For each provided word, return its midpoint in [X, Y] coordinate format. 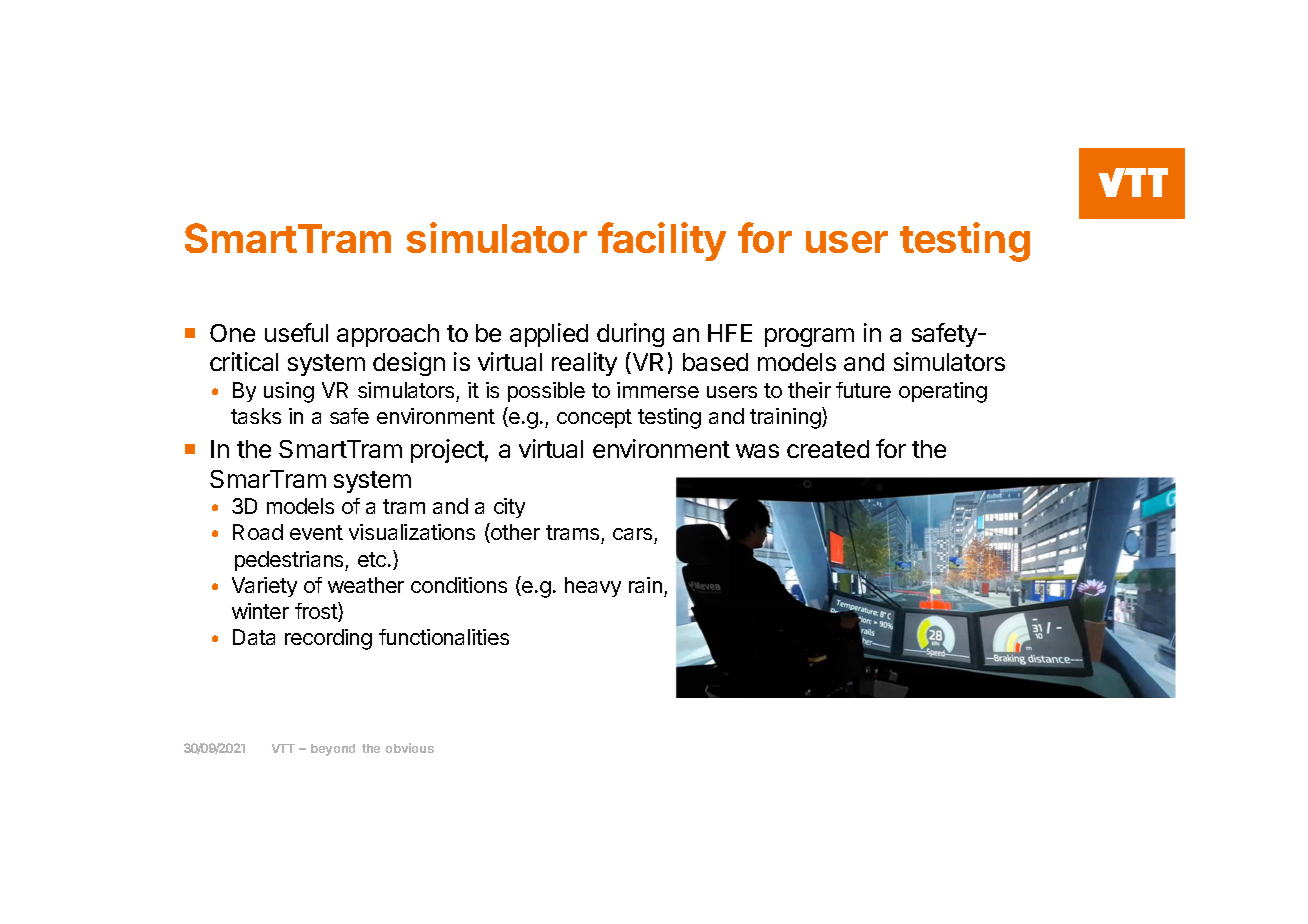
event [316, 532]
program [809, 337]
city [509, 508]
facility [662, 241]
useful [296, 332]
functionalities [444, 637]
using [289, 392]
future [863, 390]
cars [634, 536]
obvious [410, 748]
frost [317, 612]
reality [584, 364]
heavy [593, 587]
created [828, 449]
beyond [333, 750]
